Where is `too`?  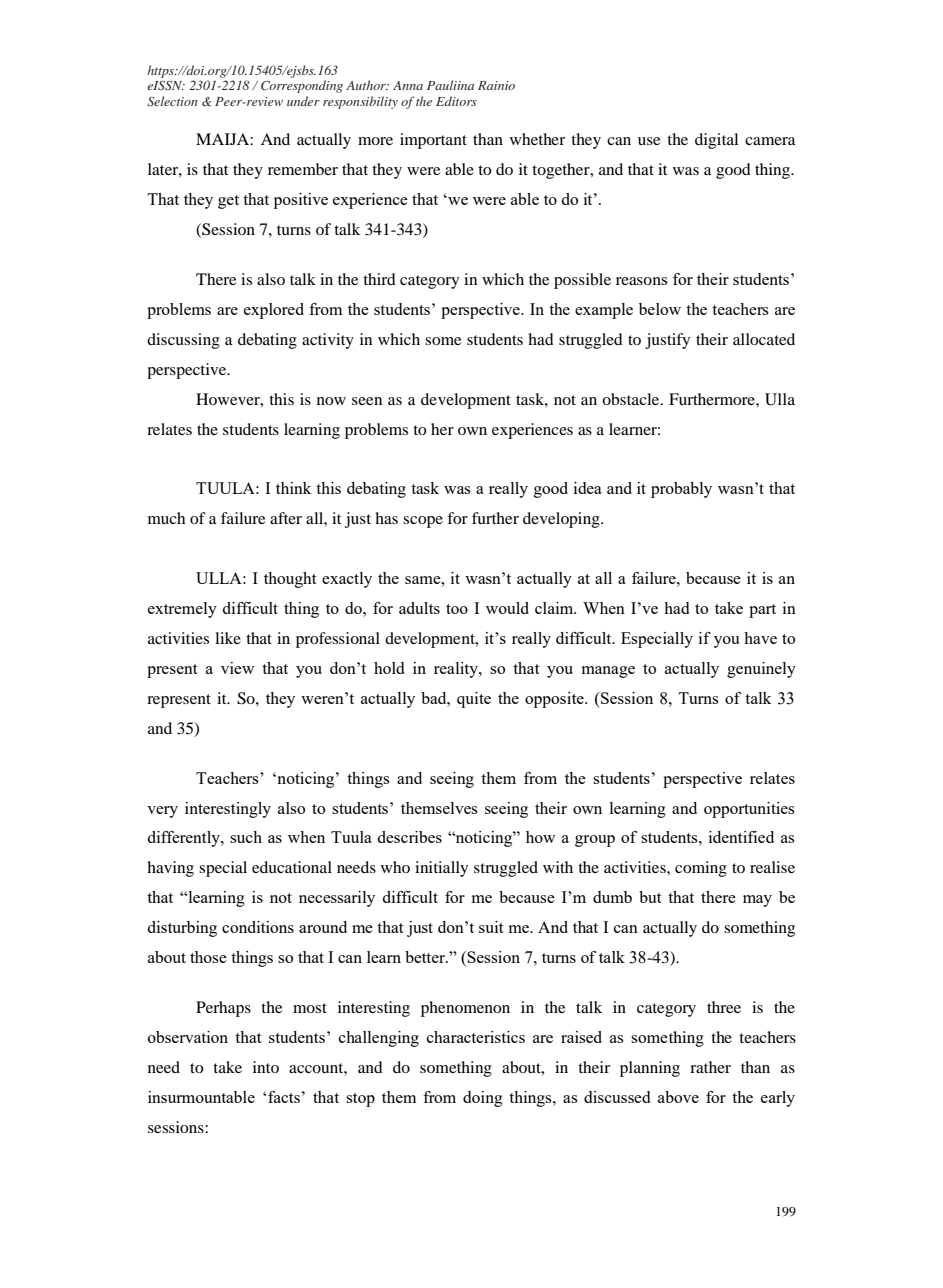
too is located at coordinates (457, 609).
